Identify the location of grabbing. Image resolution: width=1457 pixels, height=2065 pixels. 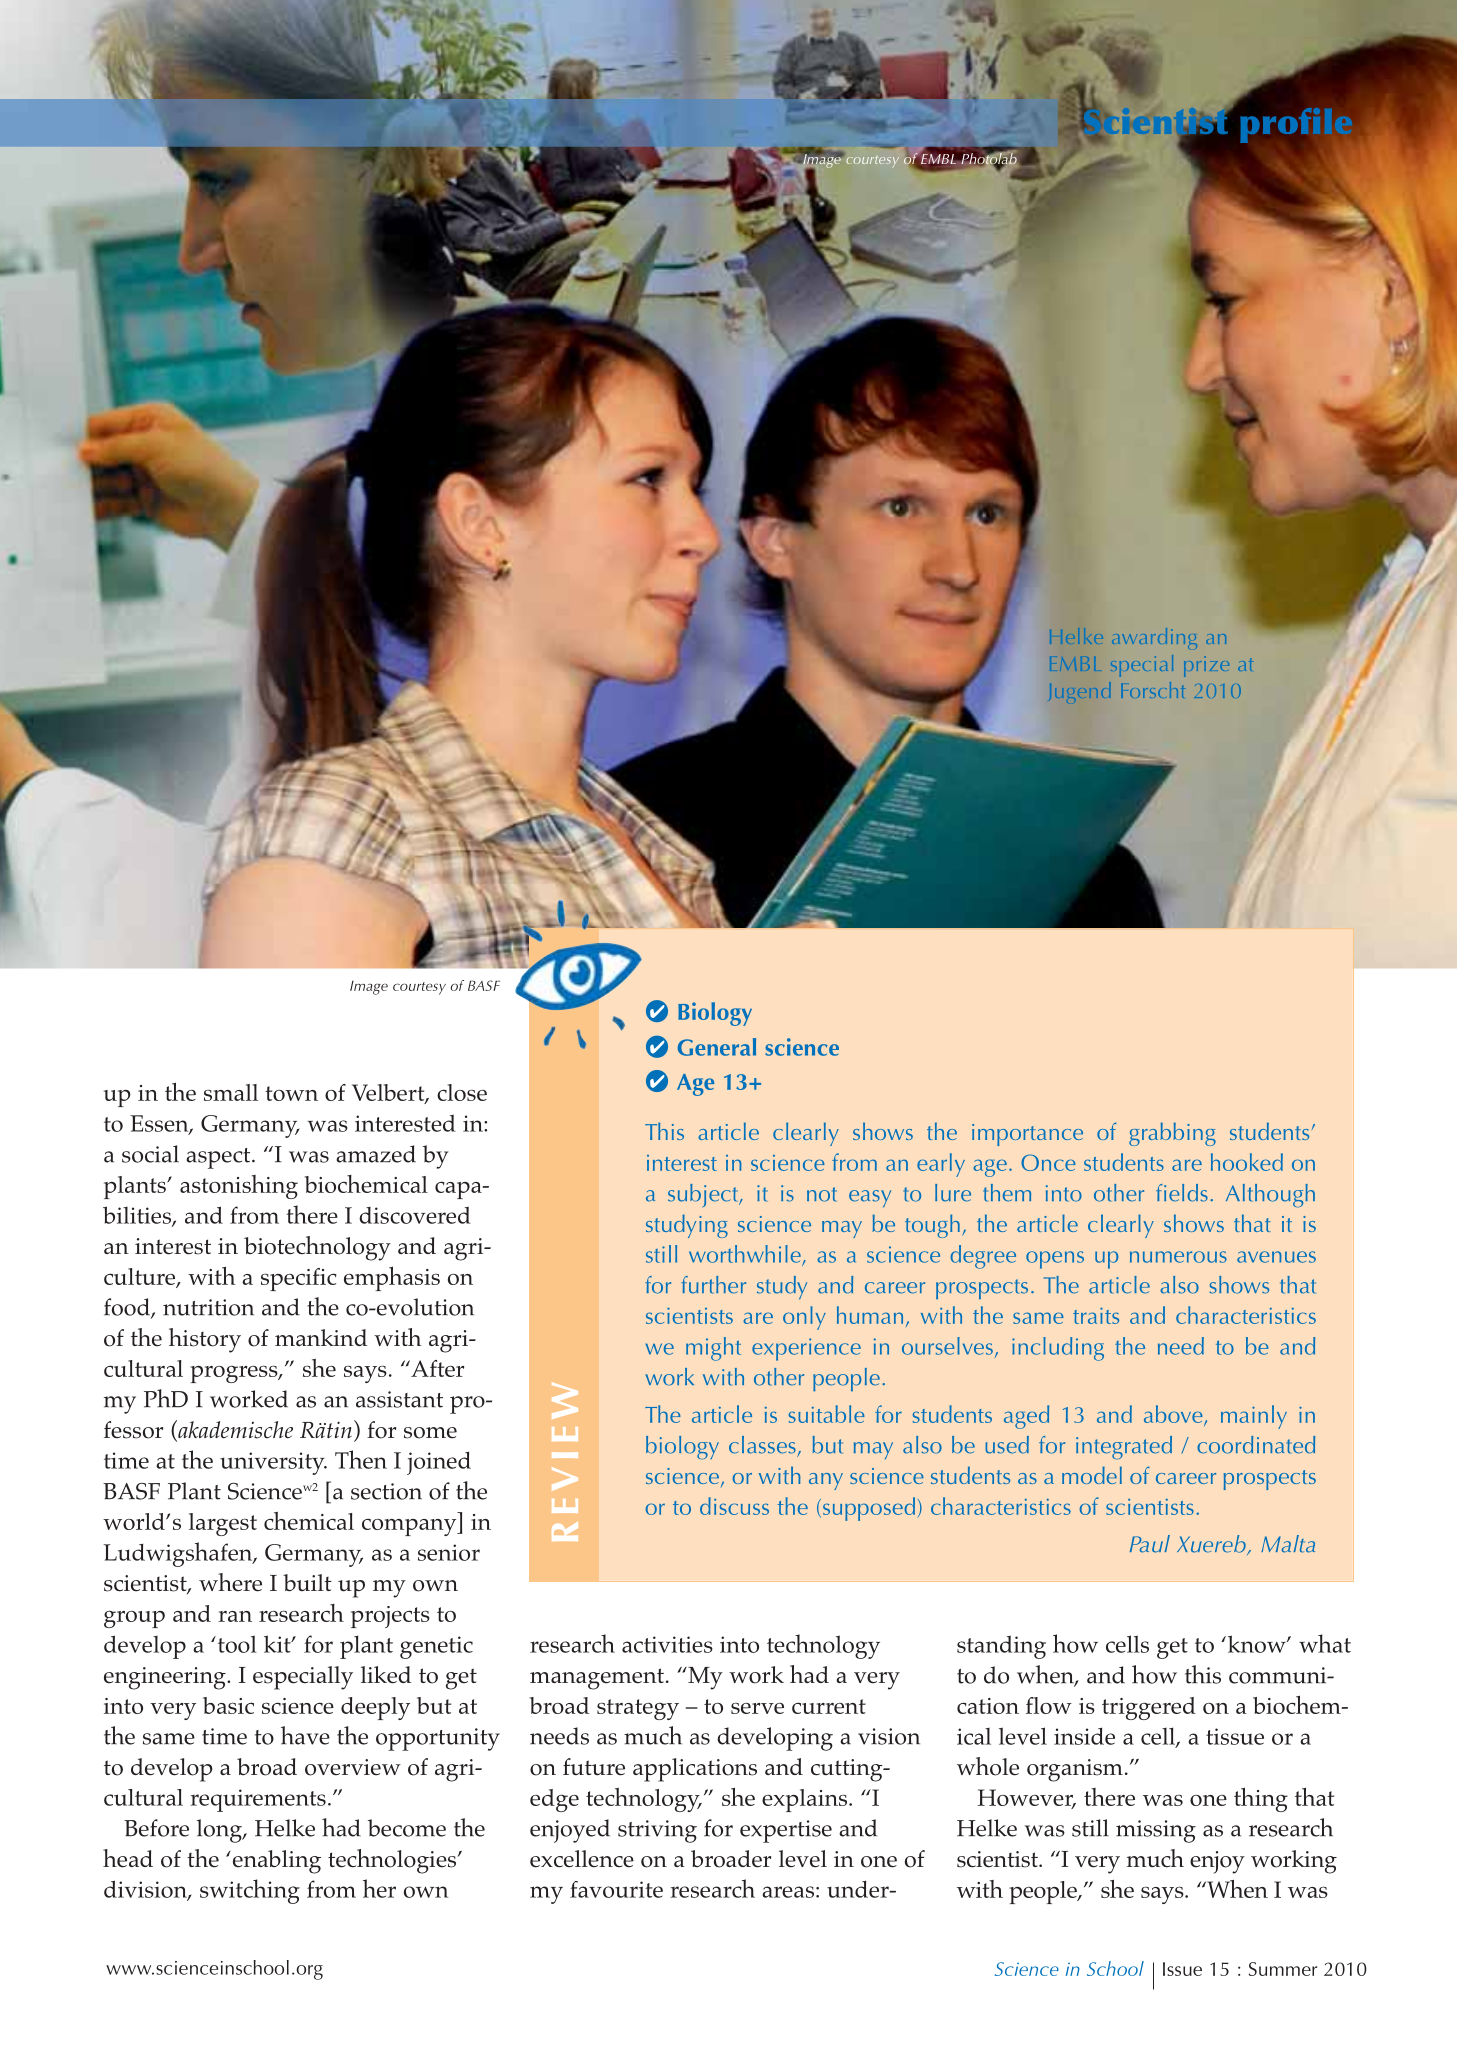
(1172, 1134).
